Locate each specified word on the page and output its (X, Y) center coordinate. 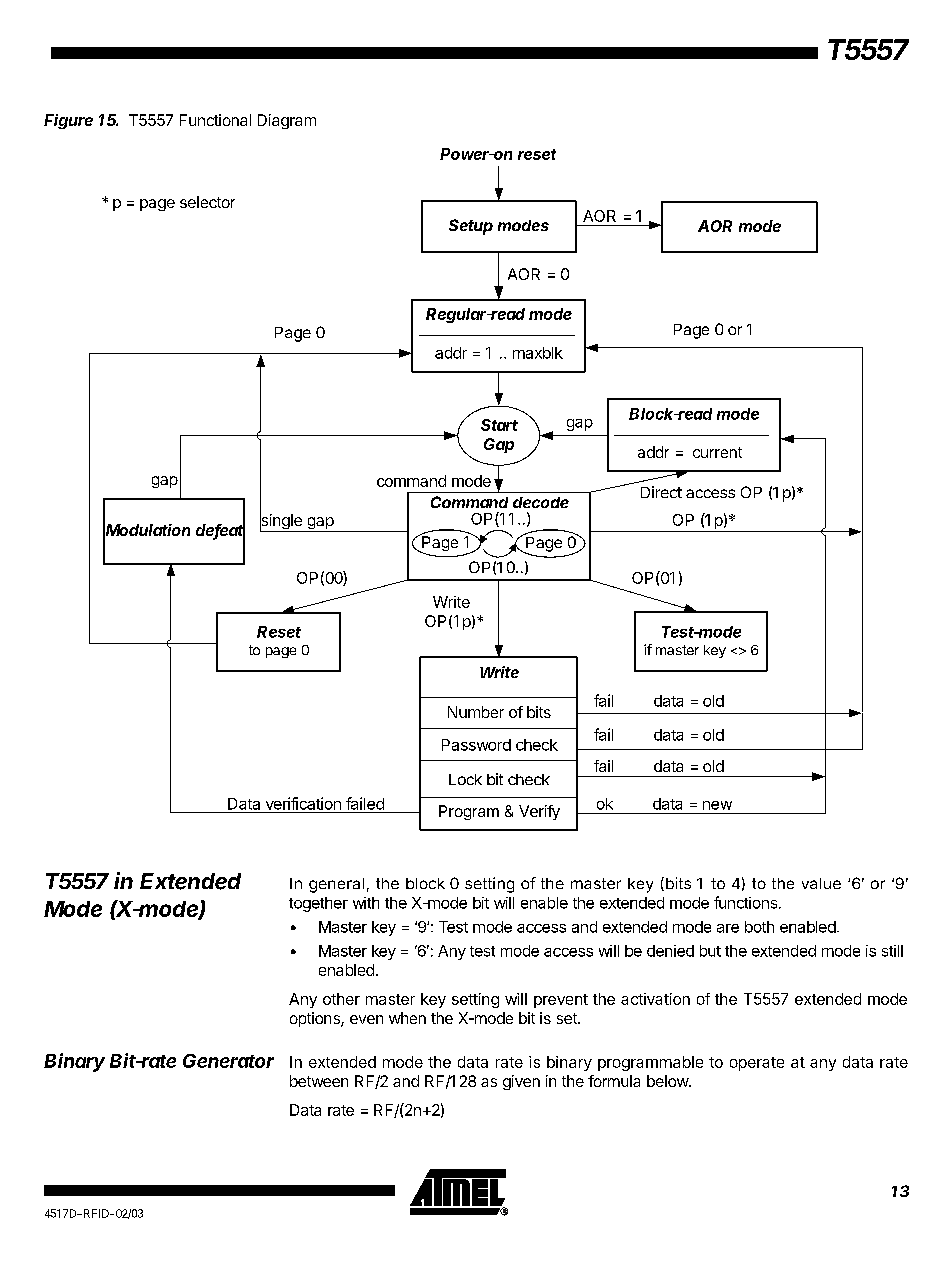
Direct (661, 492)
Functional (215, 120)
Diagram (287, 121)
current (717, 452)
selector (207, 202)
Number (476, 712)
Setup (471, 227)
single (282, 522)
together (318, 904)
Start (499, 425)
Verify (539, 812)
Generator (228, 1061)
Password (476, 745)
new (717, 805)
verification (303, 803)
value (821, 883)
